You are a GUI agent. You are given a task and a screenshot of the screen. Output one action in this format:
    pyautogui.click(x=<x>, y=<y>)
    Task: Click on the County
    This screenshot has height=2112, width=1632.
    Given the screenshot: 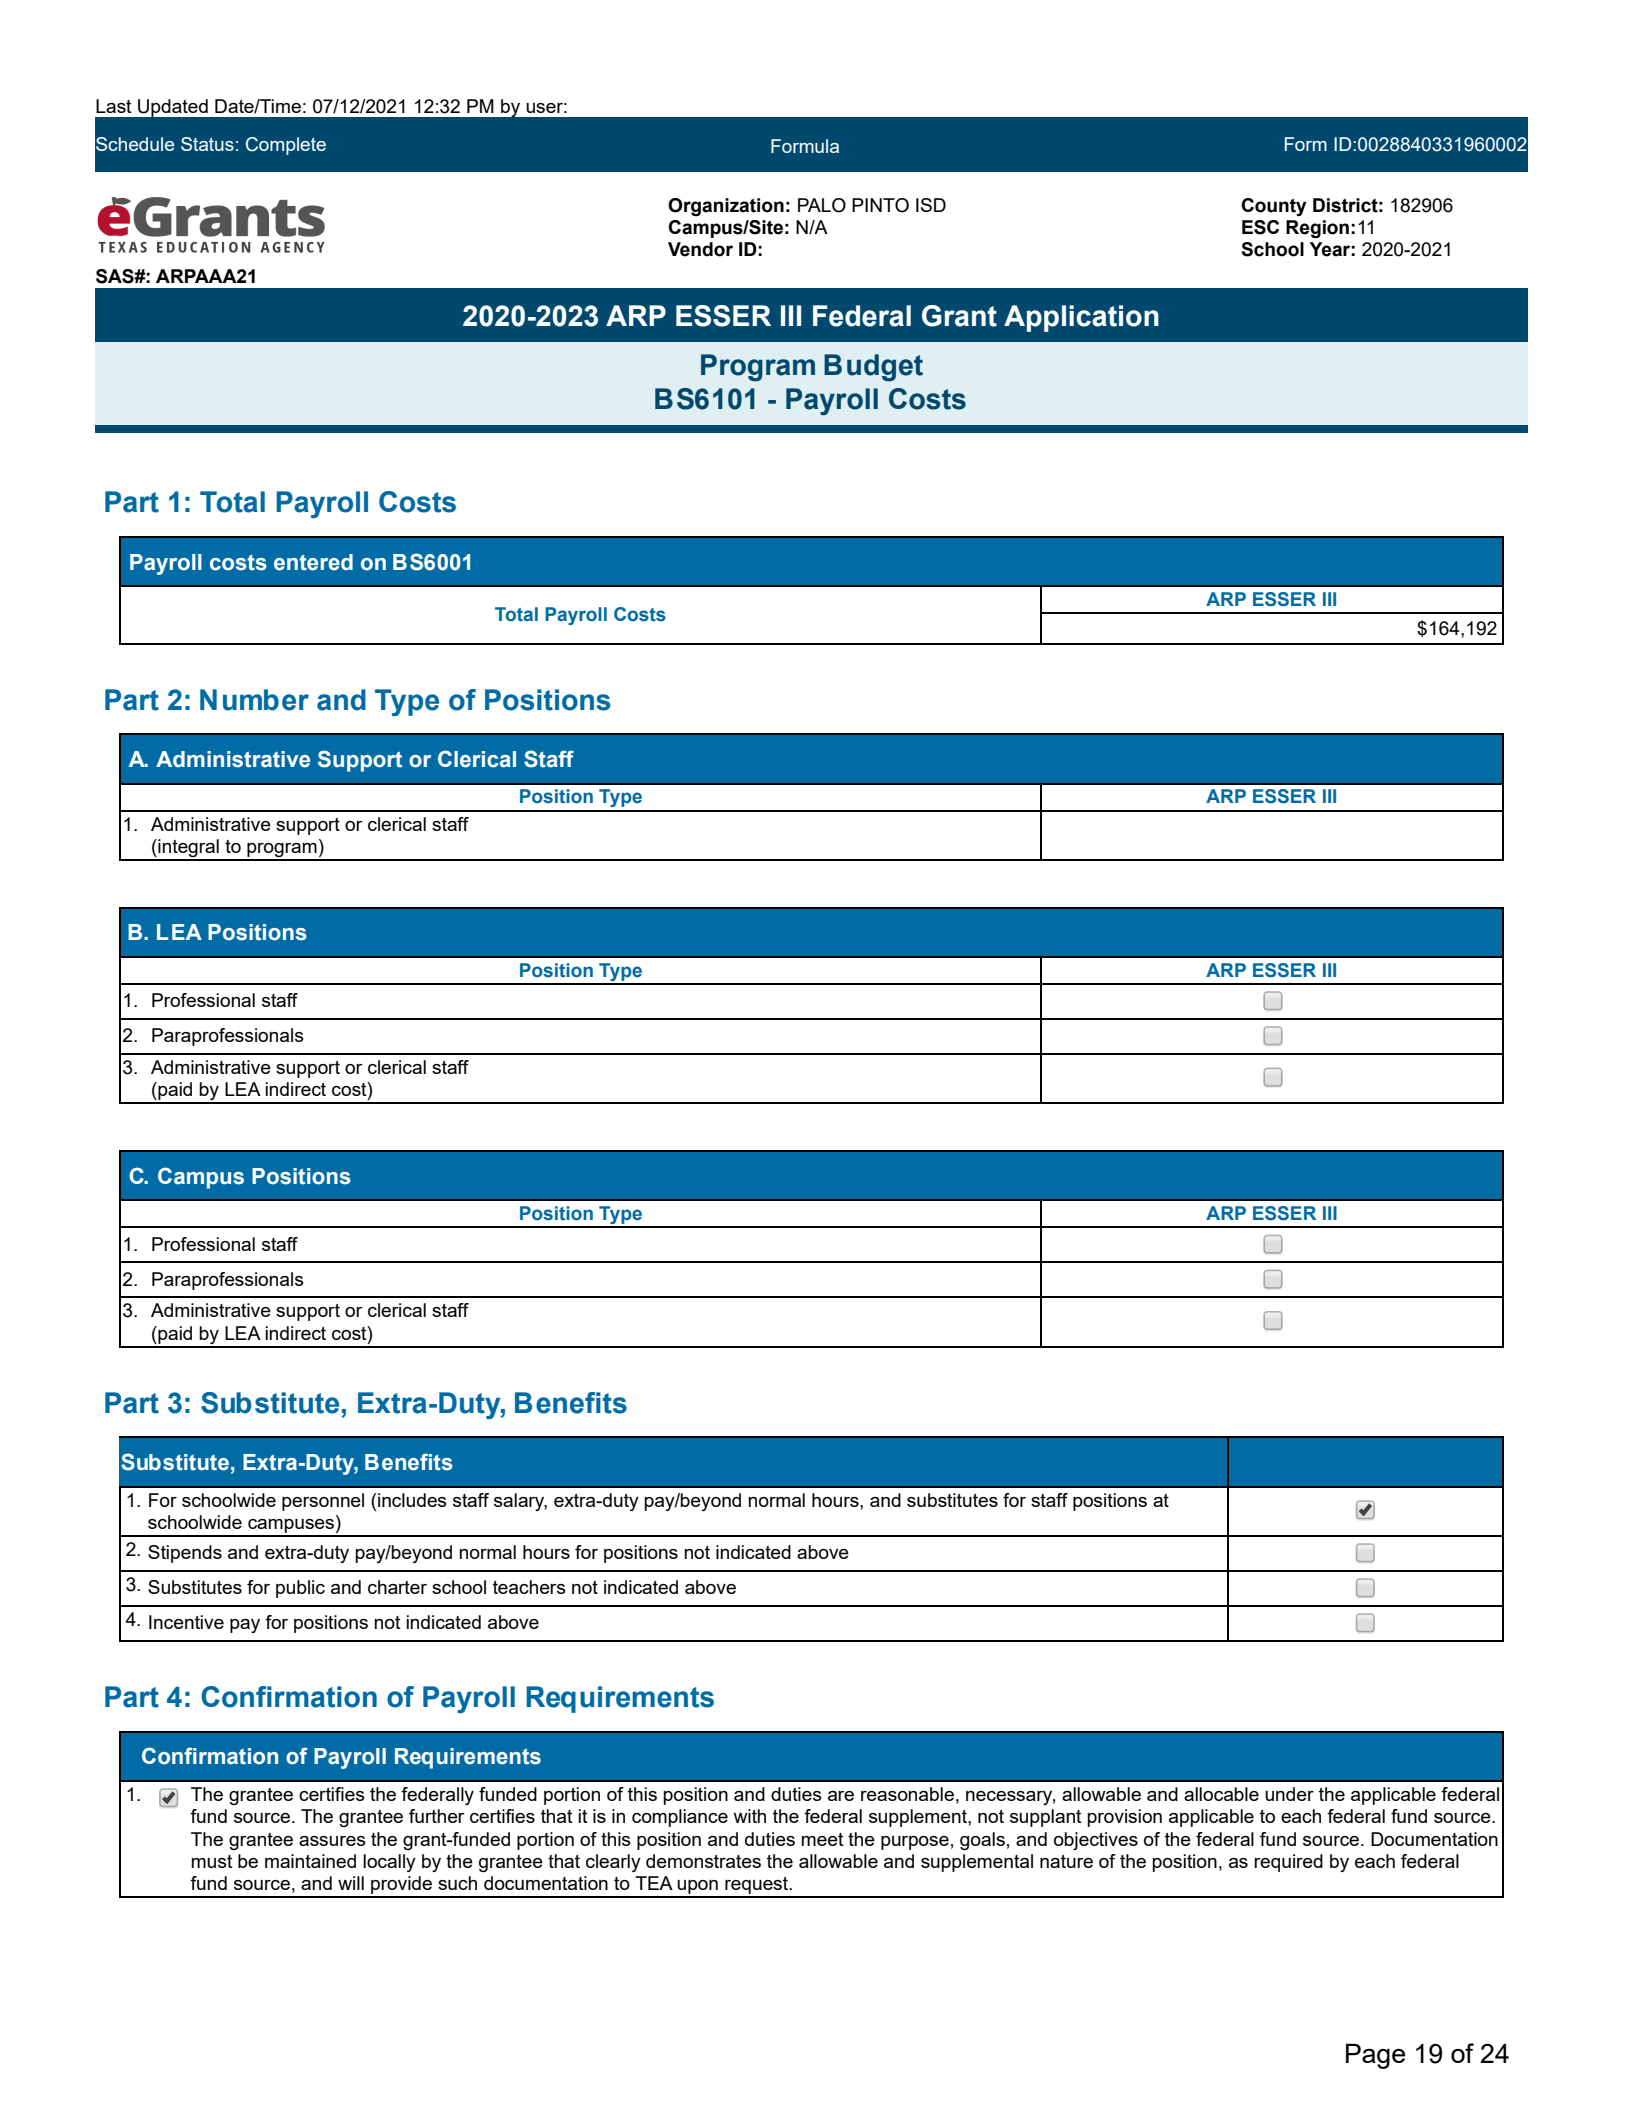 What is the action you would take?
    pyautogui.click(x=1274, y=207)
